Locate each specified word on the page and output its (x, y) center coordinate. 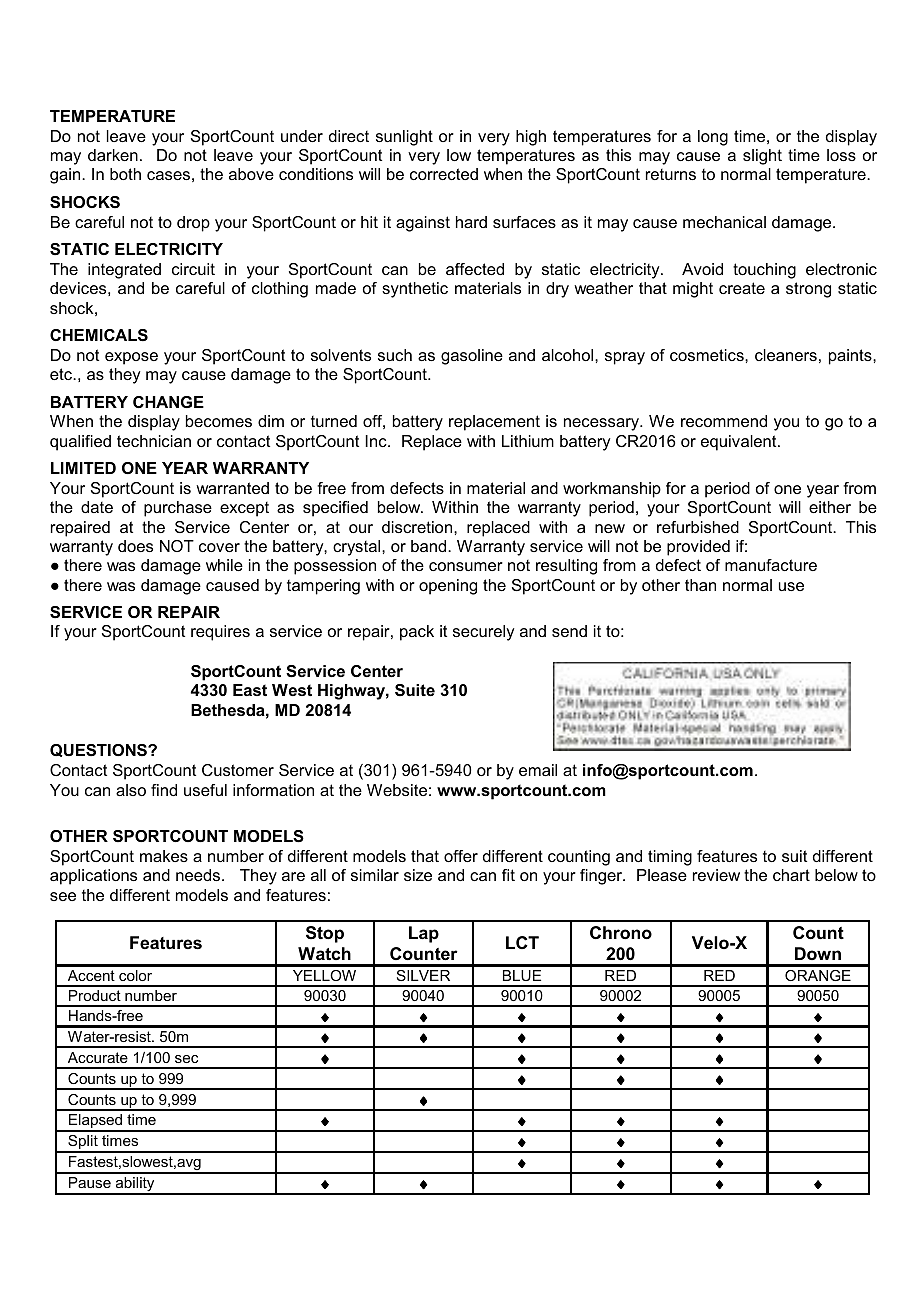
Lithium (528, 441)
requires (220, 633)
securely (483, 633)
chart (791, 875)
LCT (522, 942)
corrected (444, 174)
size (418, 875)
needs (199, 875)
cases (168, 175)
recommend (724, 421)
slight (762, 157)
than (700, 585)
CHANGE (168, 402)
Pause (90, 1182)
